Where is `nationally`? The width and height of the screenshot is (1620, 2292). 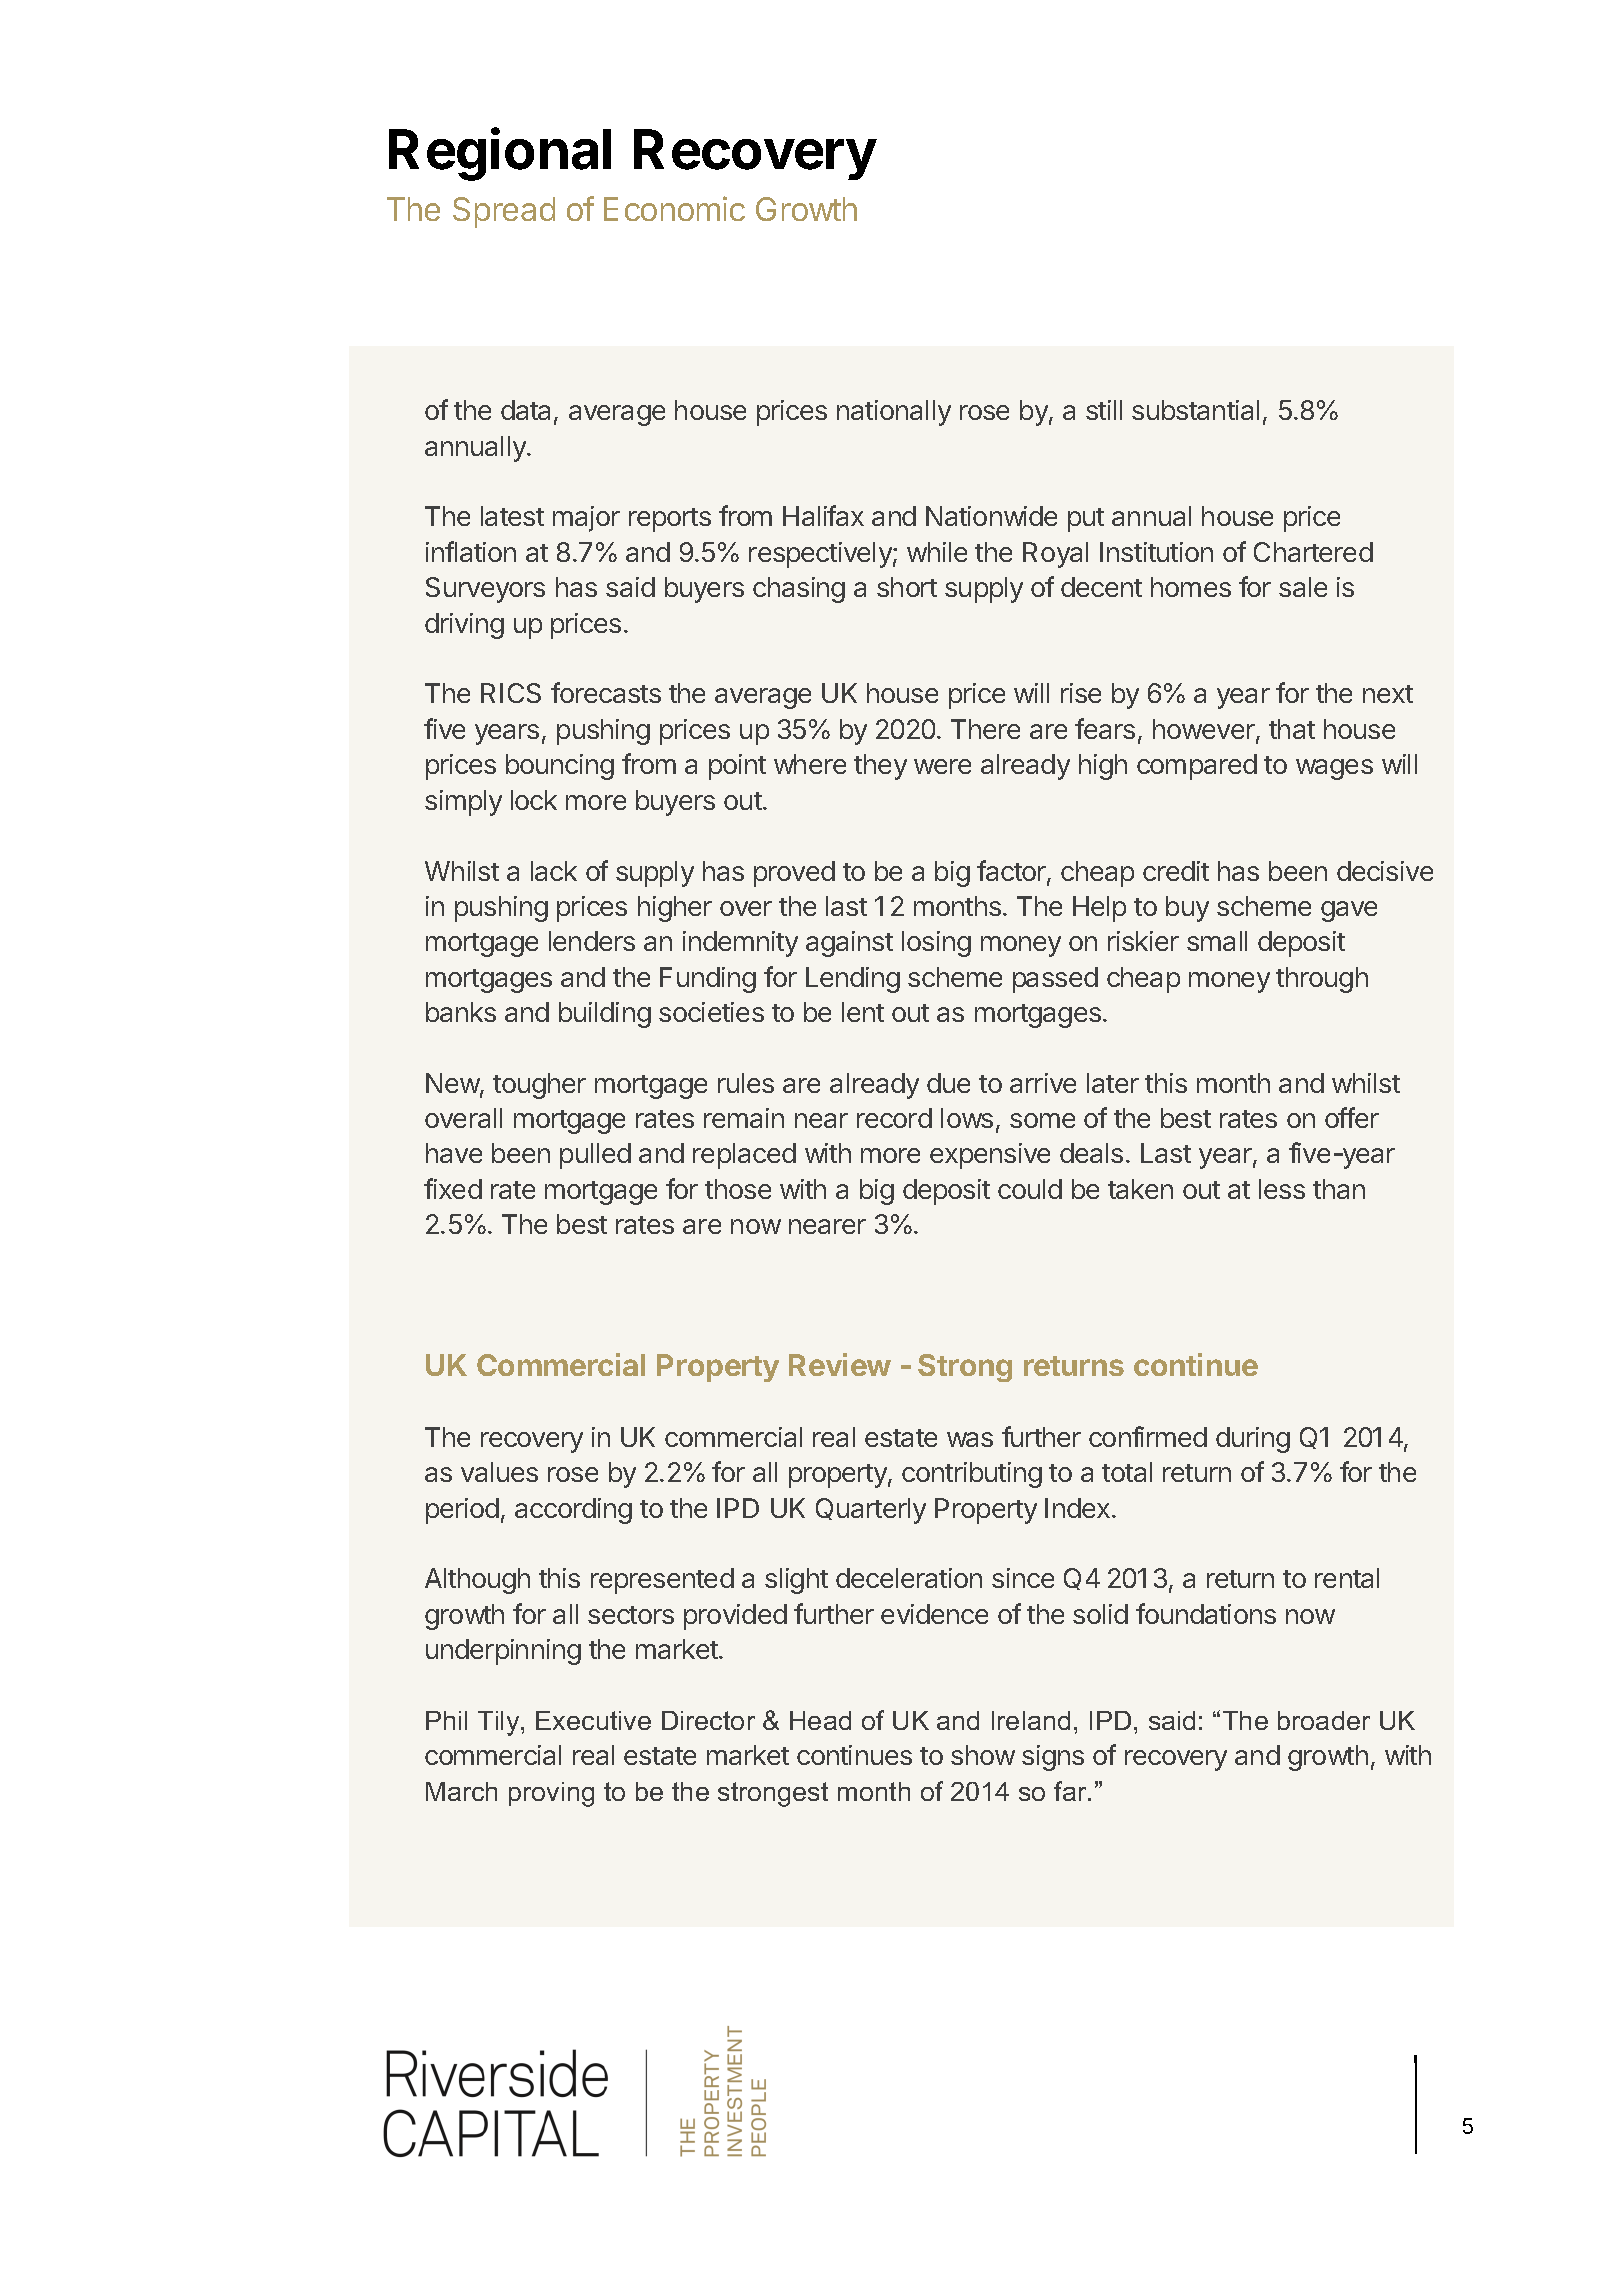
nationally is located at coordinates (894, 413).
